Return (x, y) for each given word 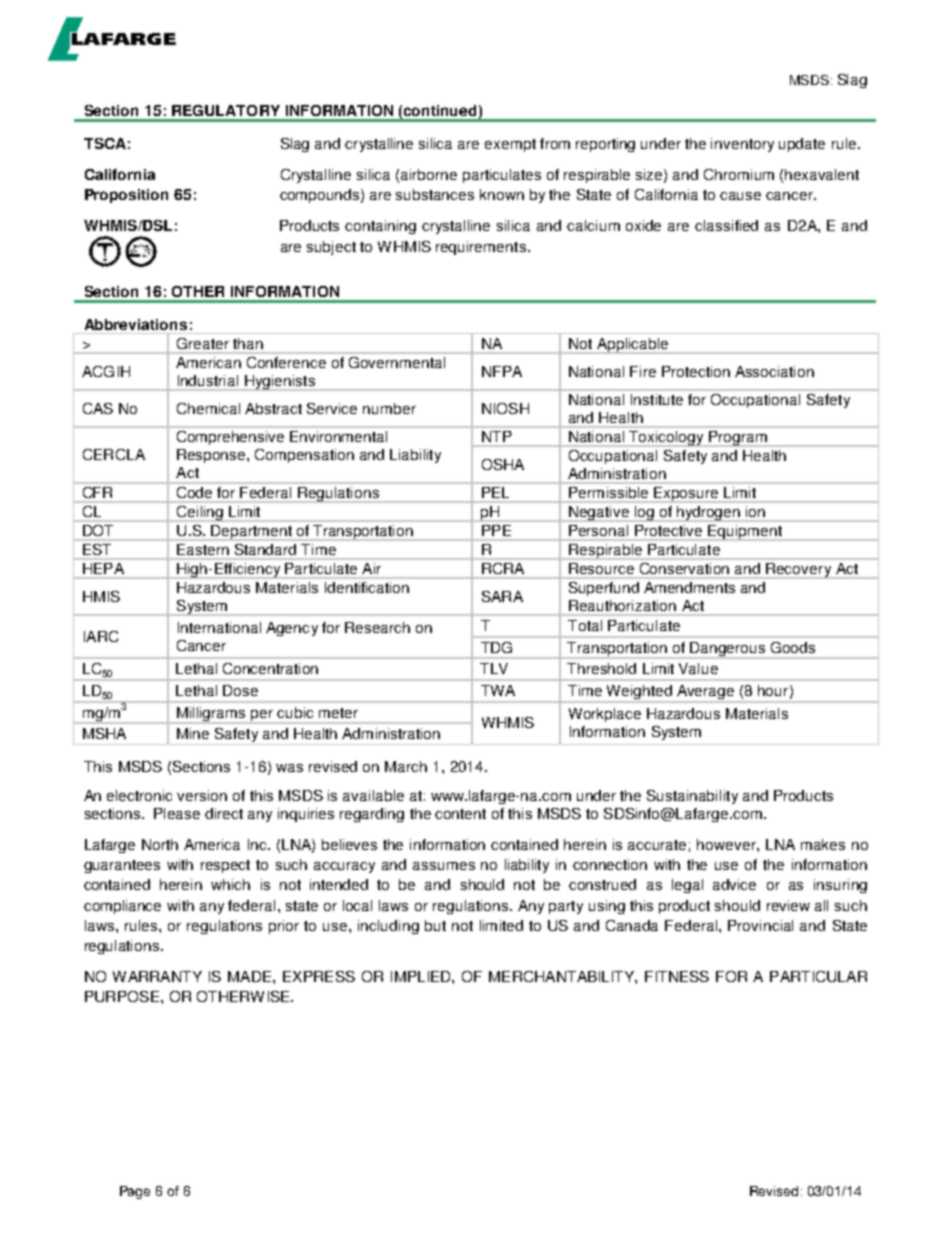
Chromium (739, 174)
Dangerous (728, 650)
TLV (494, 668)
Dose (240, 690)
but (435, 925)
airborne (429, 174)
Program (738, 438)
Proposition (126, 196)
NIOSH (505, 408)
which (230, 884)
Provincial (760, 925)
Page (135, 1192)
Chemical (208, 408)
